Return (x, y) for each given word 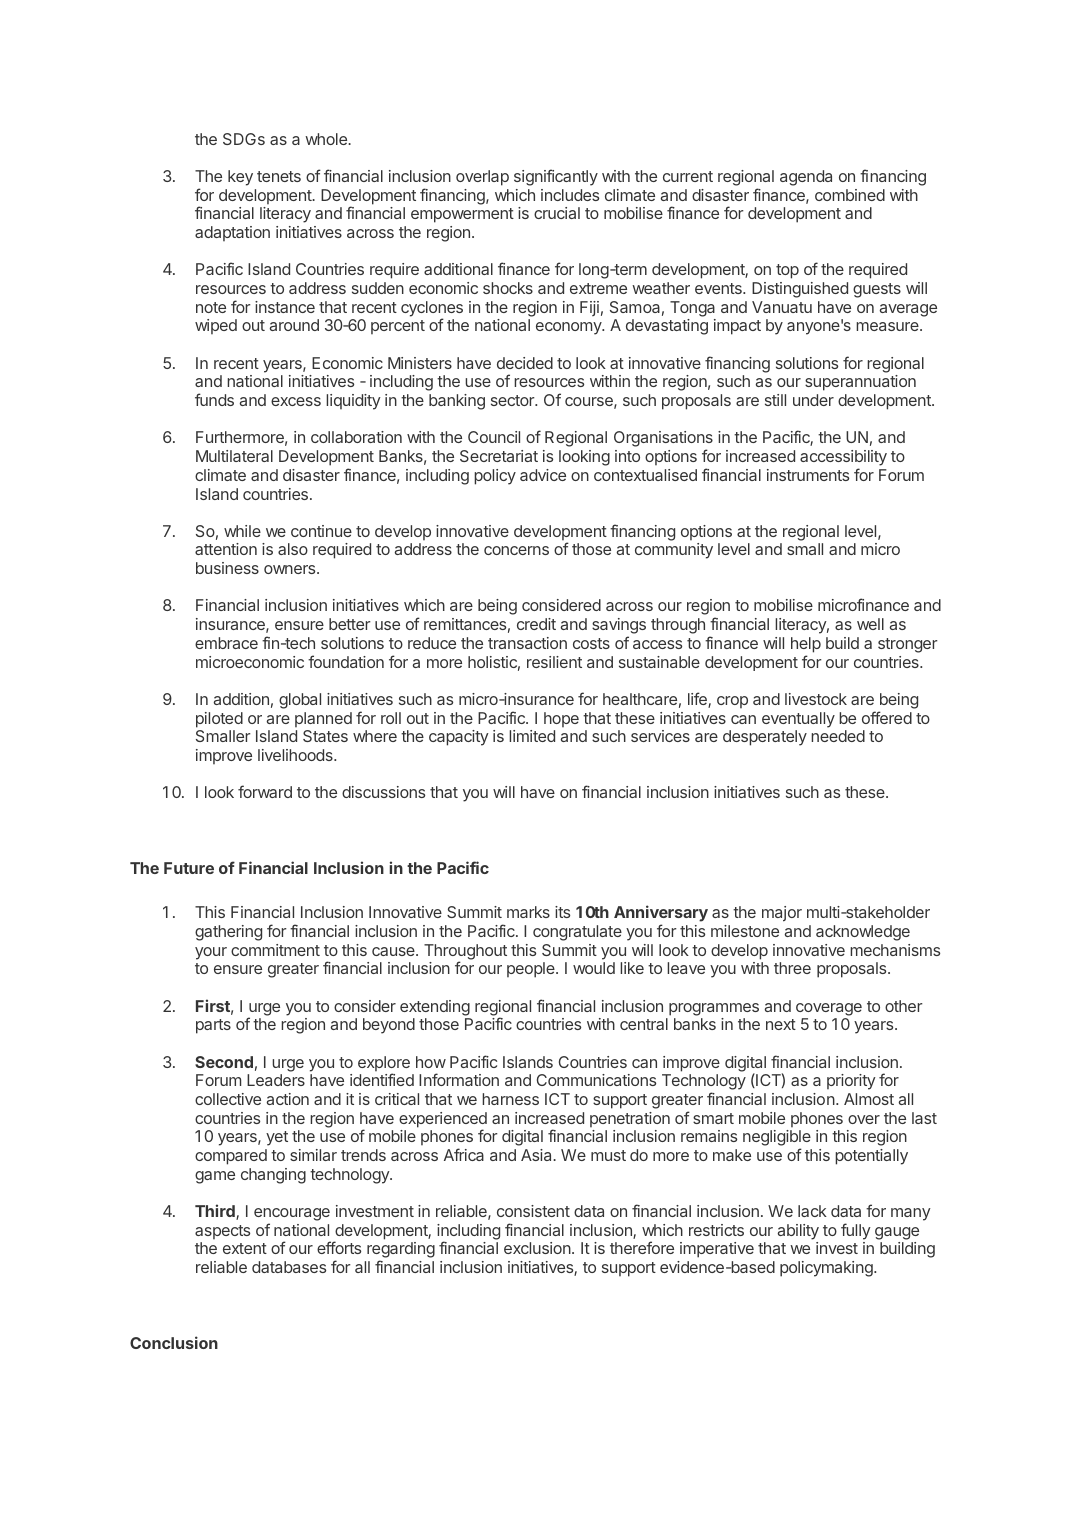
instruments (808, 475)
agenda (806, 178)
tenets (279, 176)
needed (838, 736)
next (781, 1024)
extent (245, 1248)
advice (543, 475)
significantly (556, 177)
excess (296, 401)
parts (213, 1026)
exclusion (537, 1248)
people (532, 970)
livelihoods (296, 755)
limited (532, 736)
